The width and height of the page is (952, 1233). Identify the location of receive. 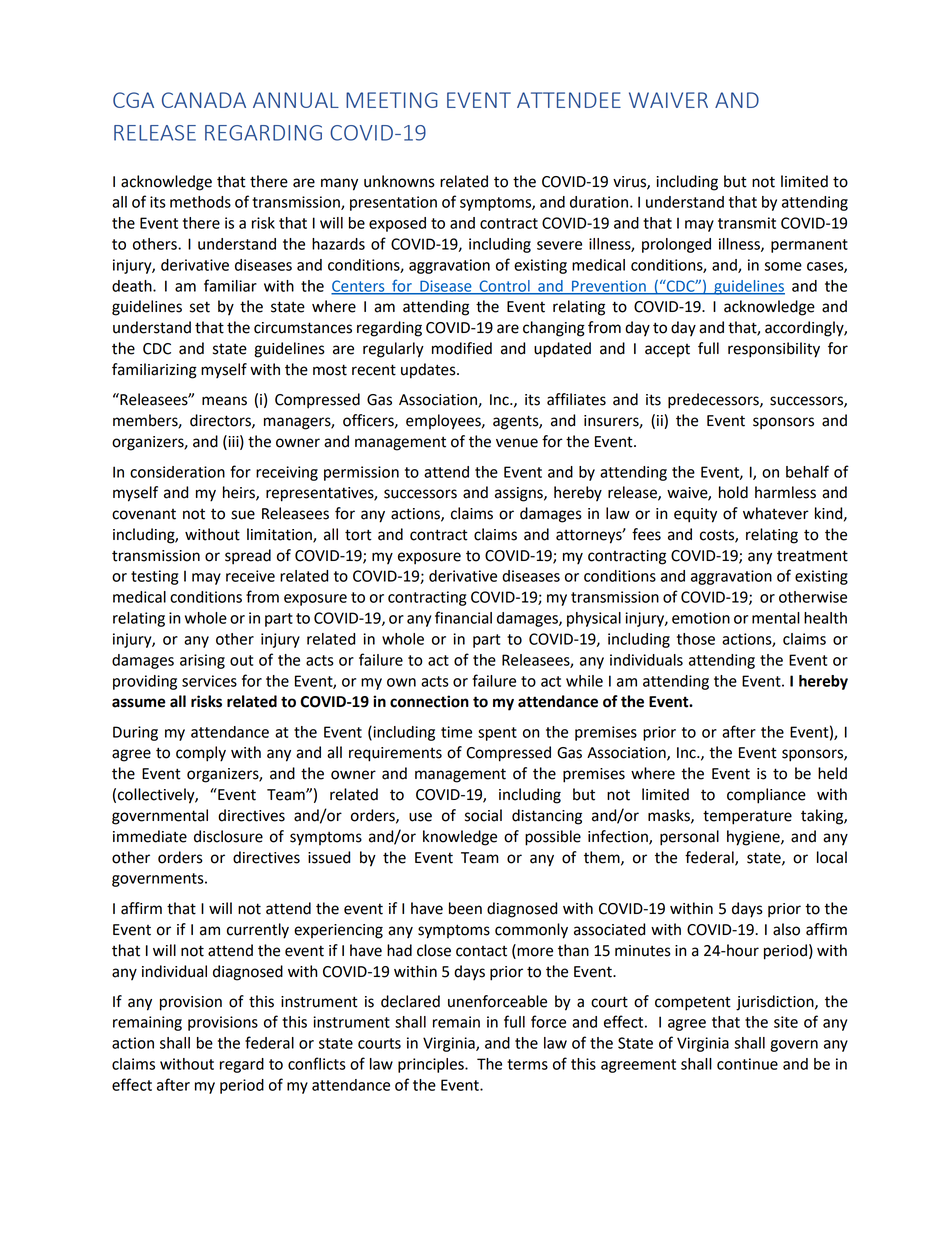
(250, 576).
